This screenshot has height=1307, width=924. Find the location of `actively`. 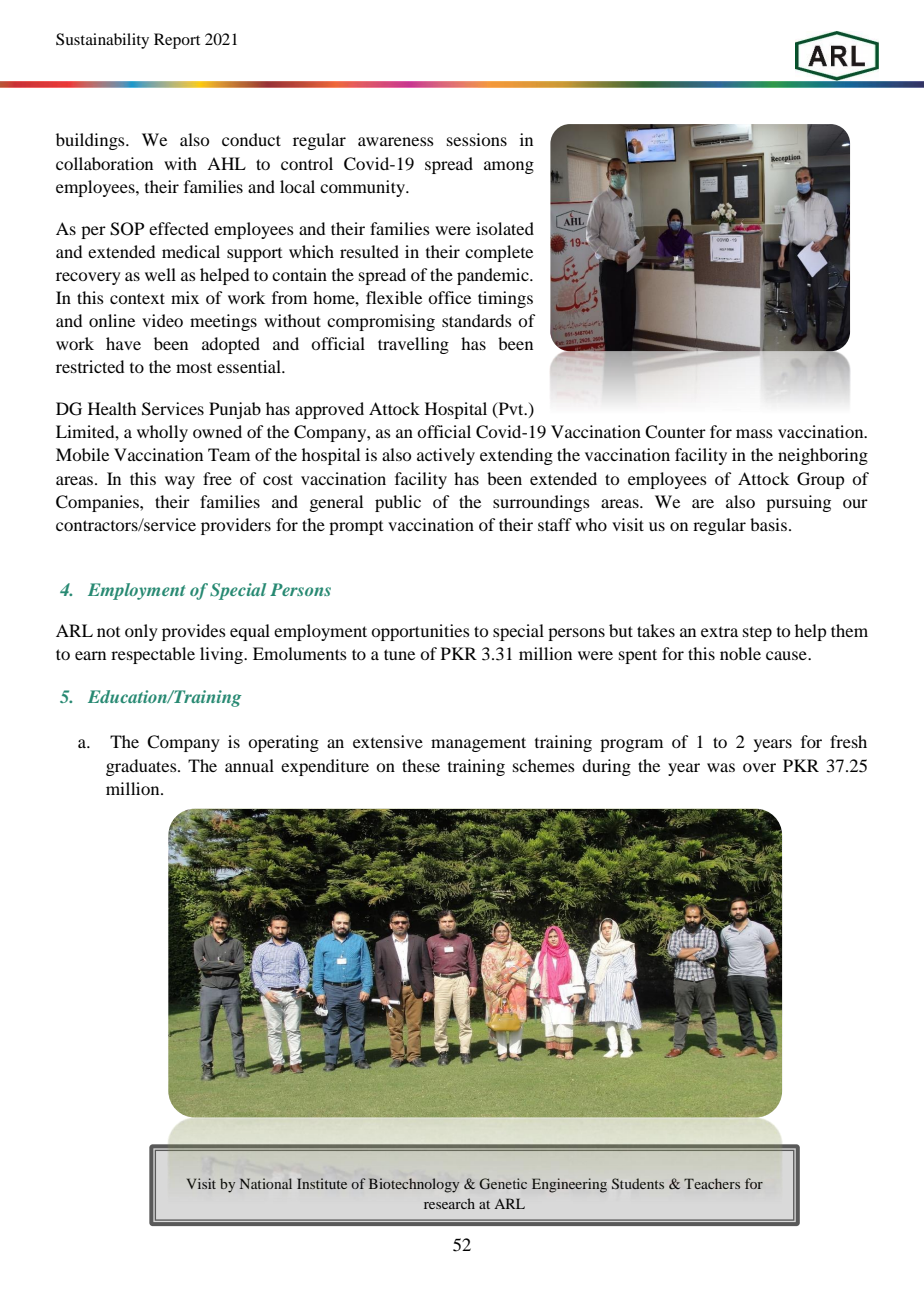

actively is located at coordinates (446, 456).
